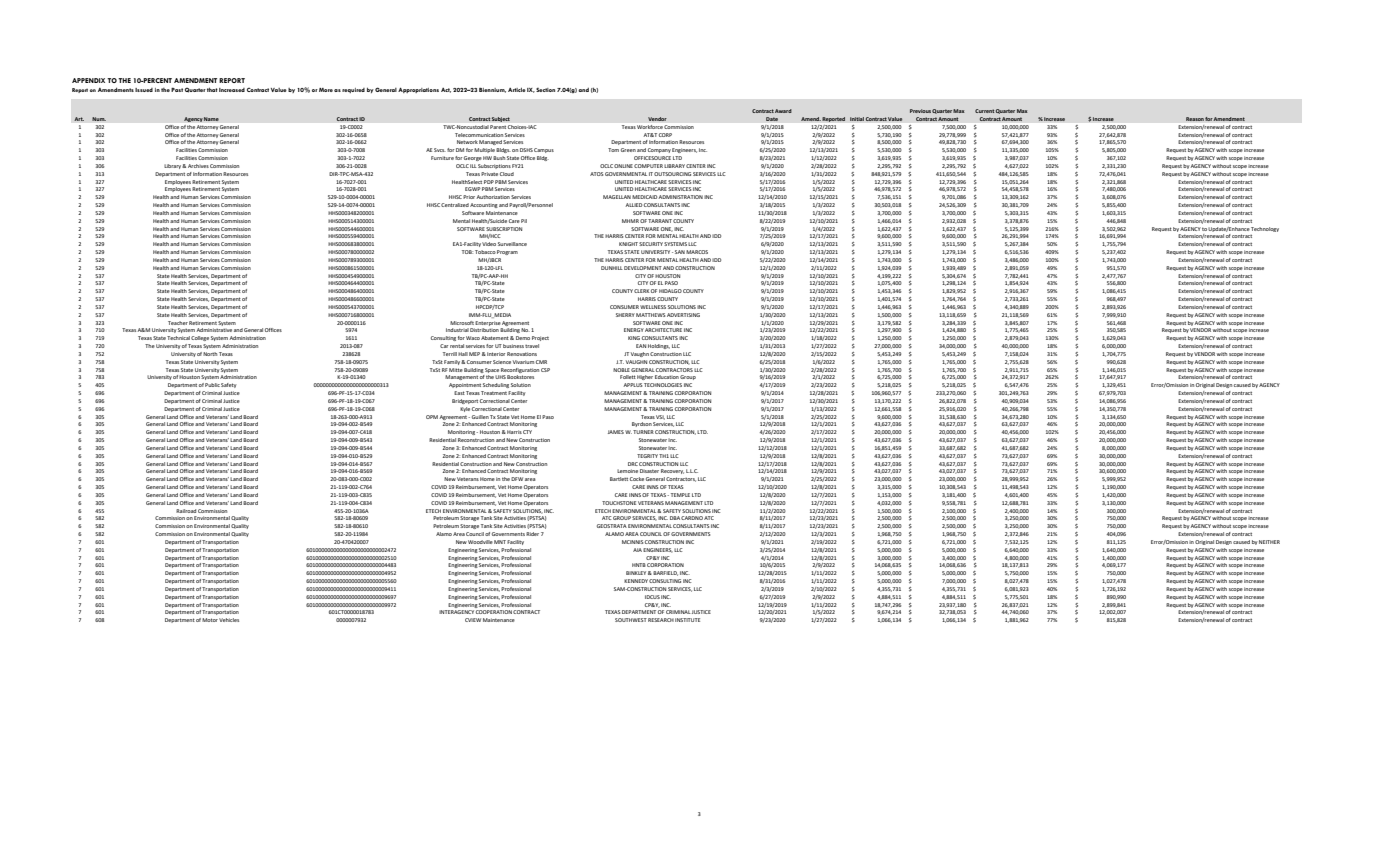 The height and width of the screenshot is (850, 1400). I want to click on Vehicles, so click(229, 620).
